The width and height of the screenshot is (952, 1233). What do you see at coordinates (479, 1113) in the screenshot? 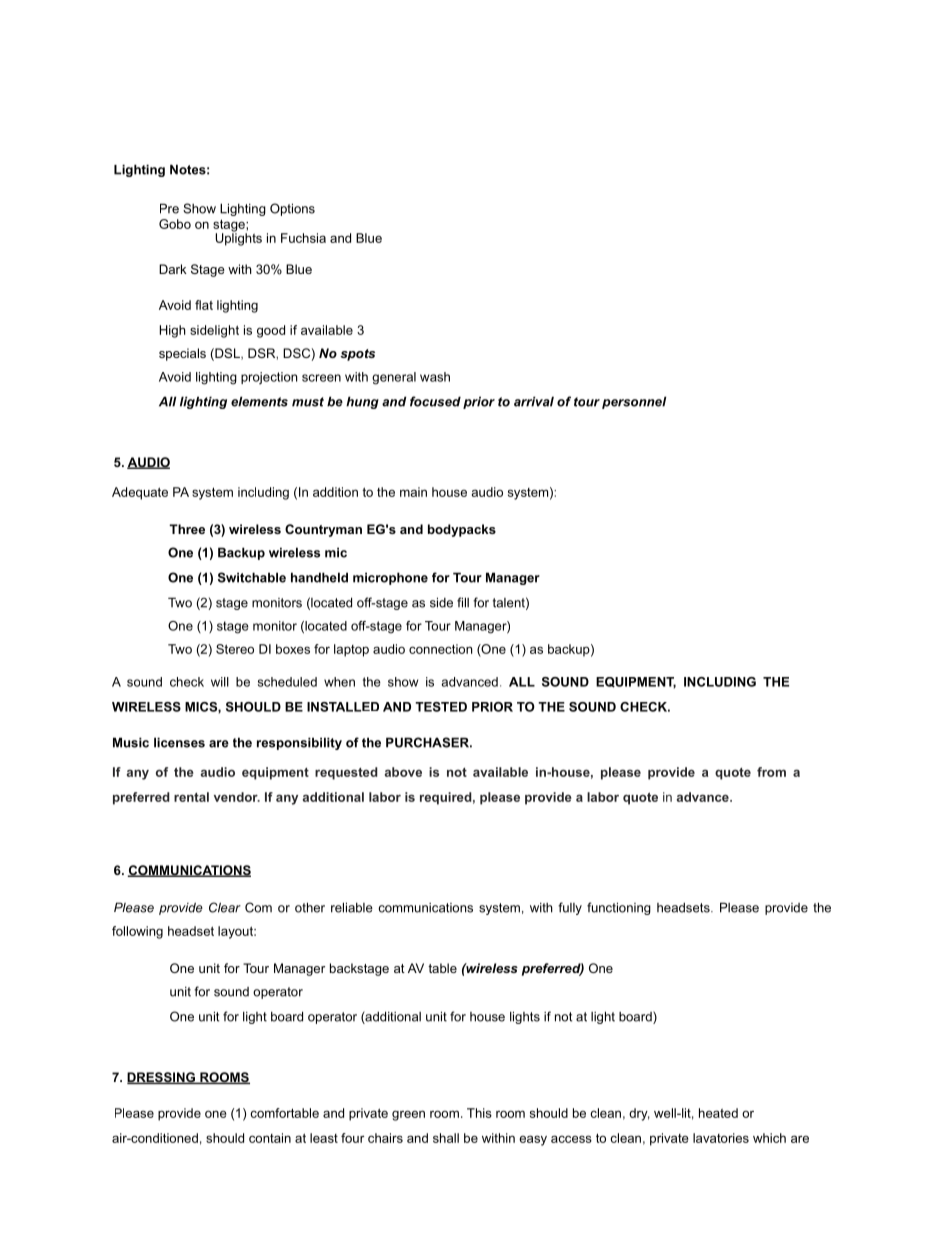
I see `This` at bounding box center [479, 1113].
